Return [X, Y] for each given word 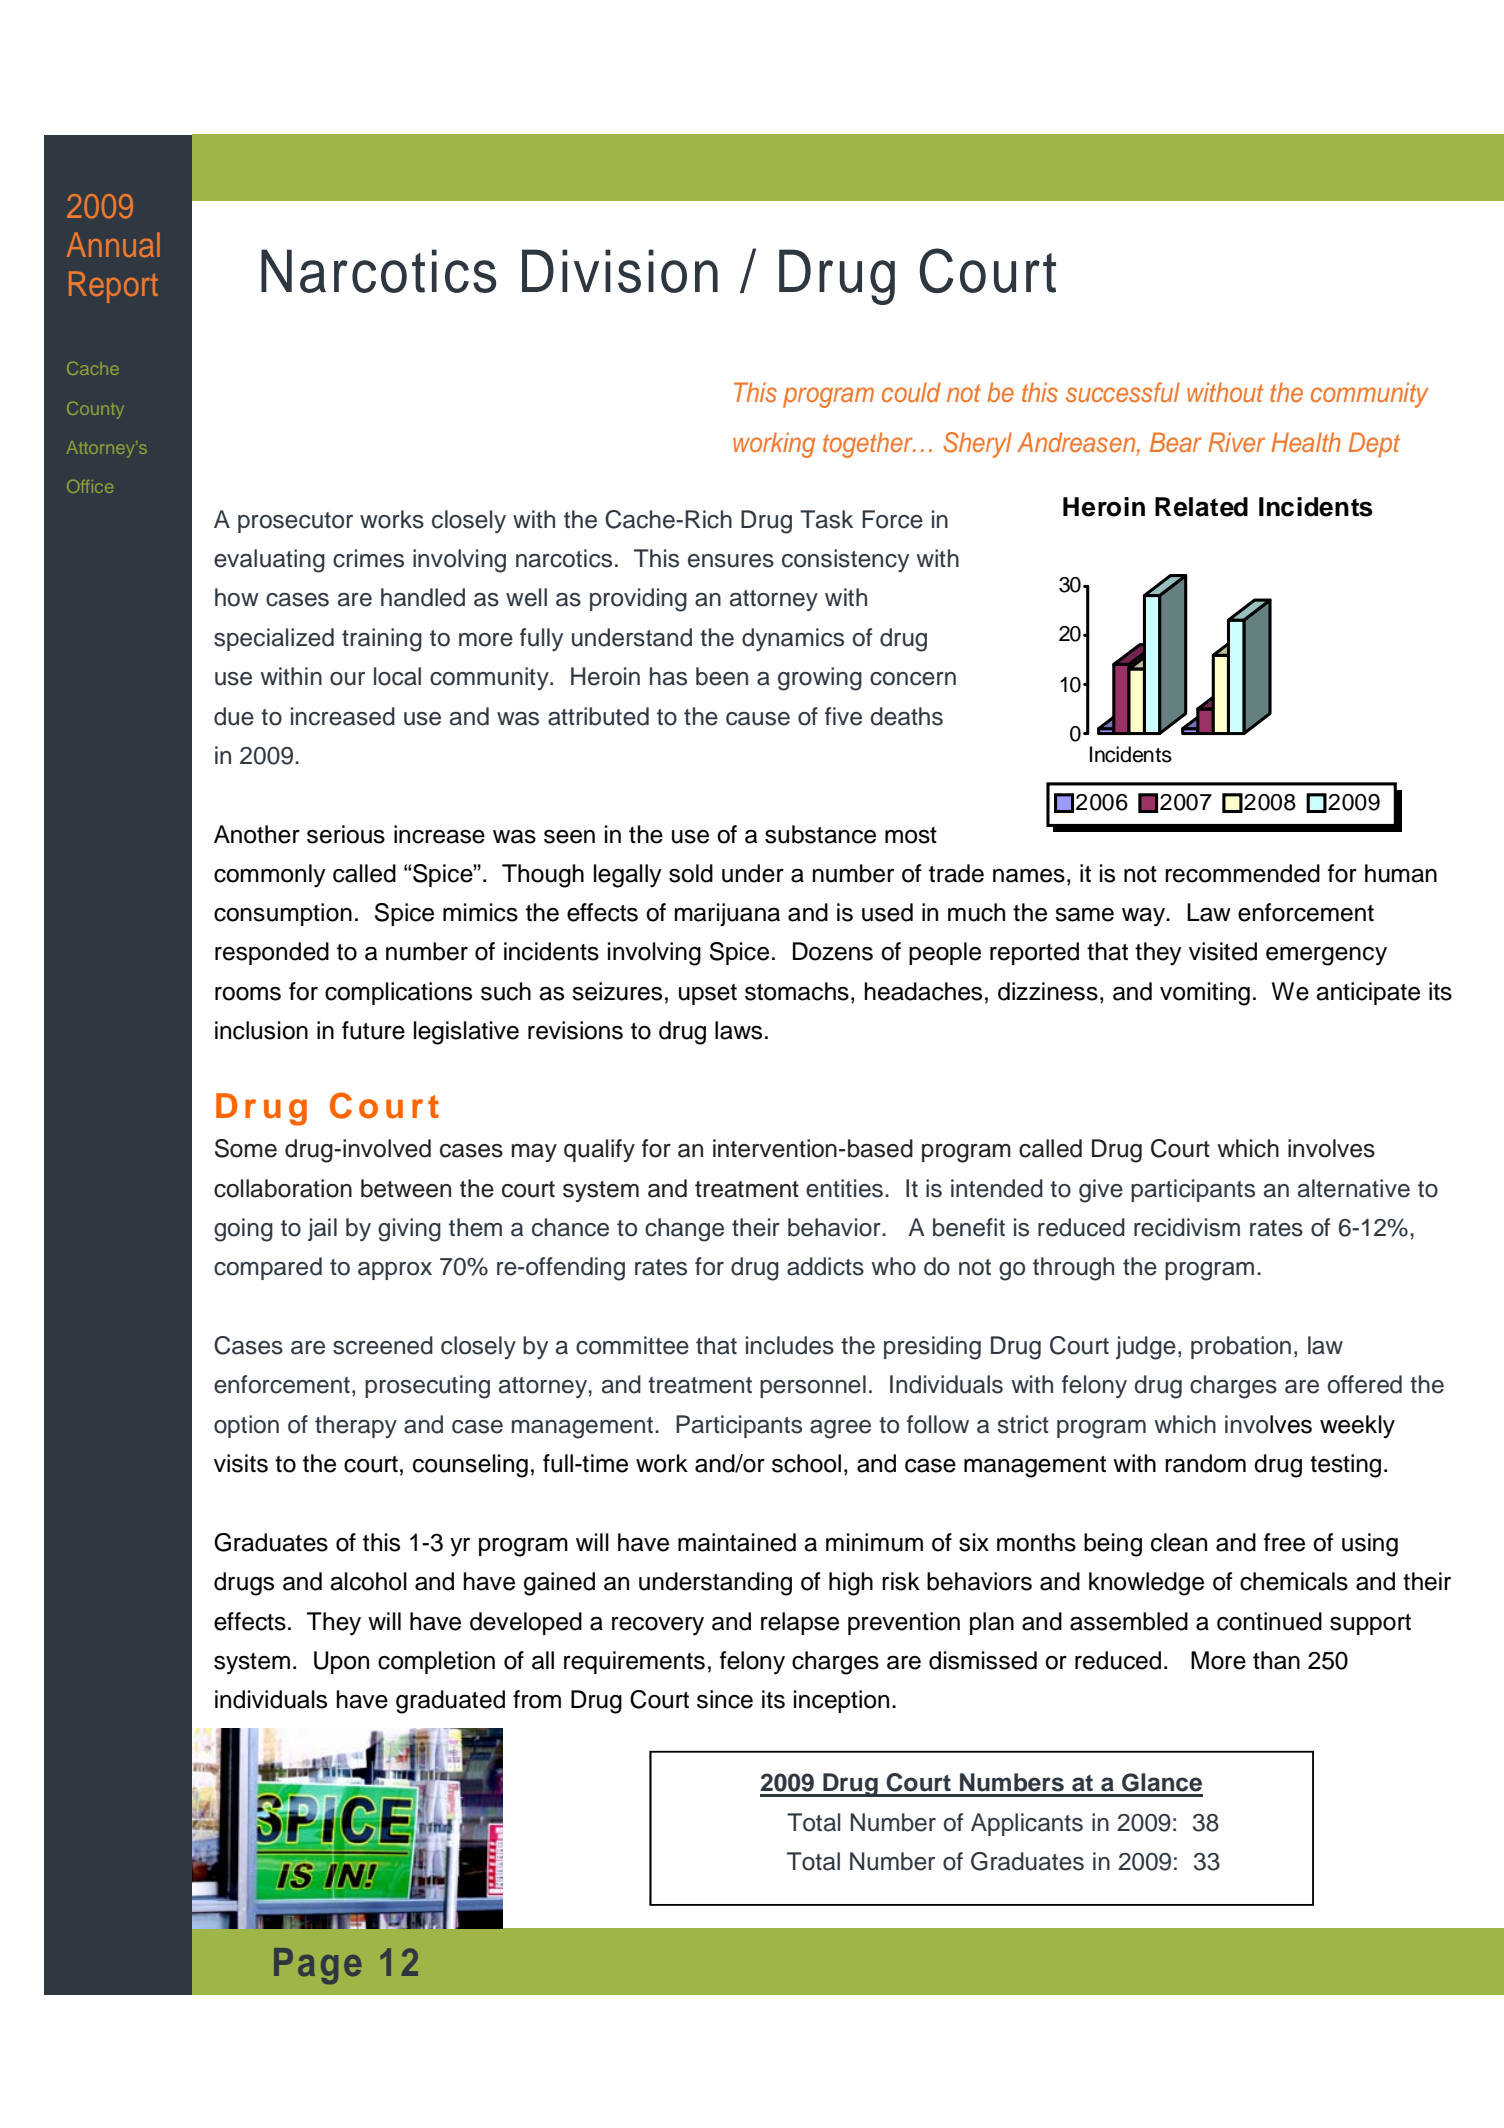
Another [257, 834]
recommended [1242, 873]
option [246, 1426]
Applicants [1027, 1824]
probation [1241, 1347]
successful [1123, 392]
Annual [113, 244]
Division [620, 271]
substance [820, 834]
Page [318, 1966]
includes [790, 1345]
